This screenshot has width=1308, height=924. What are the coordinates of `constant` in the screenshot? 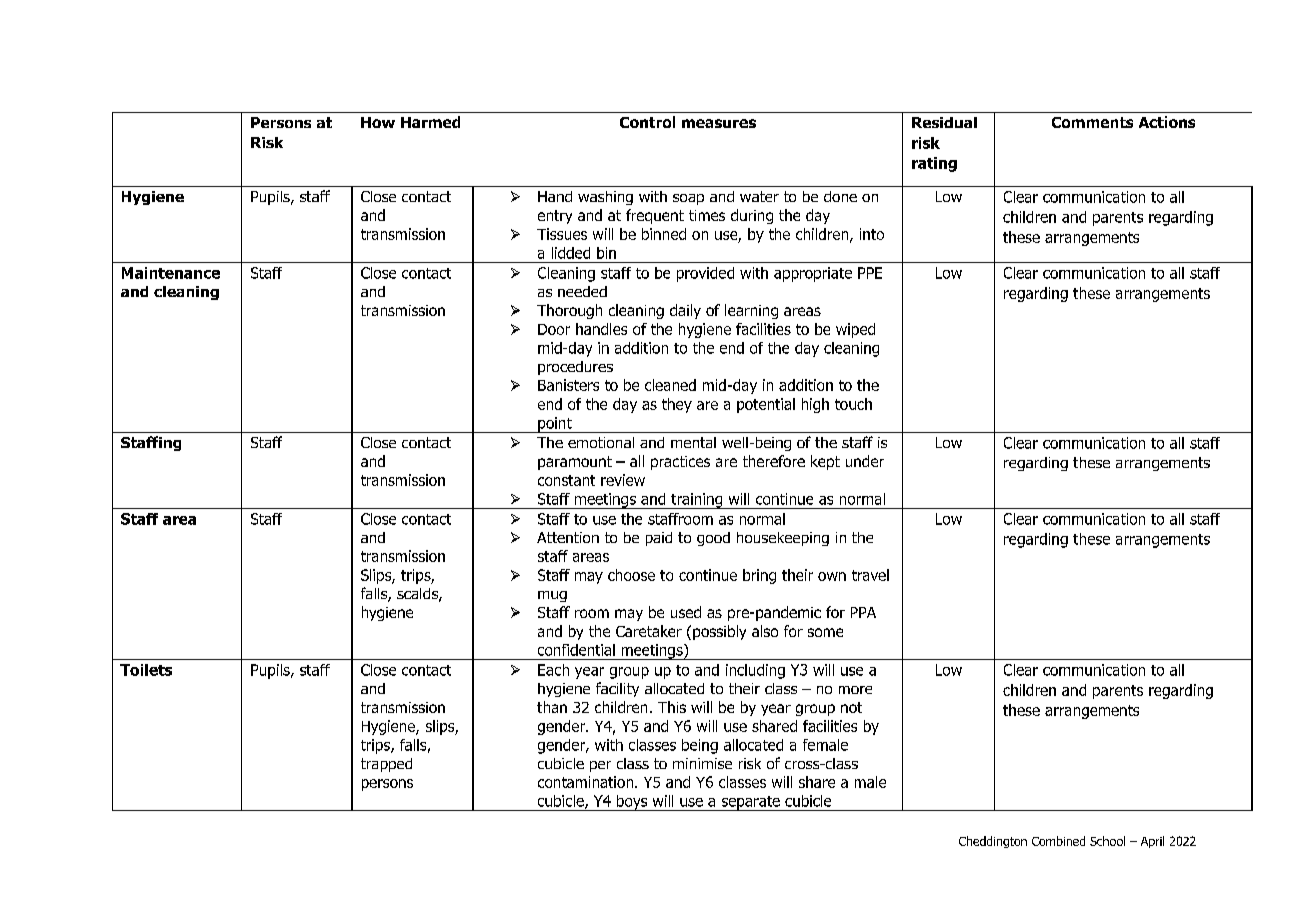 It's located at (566, 480).
